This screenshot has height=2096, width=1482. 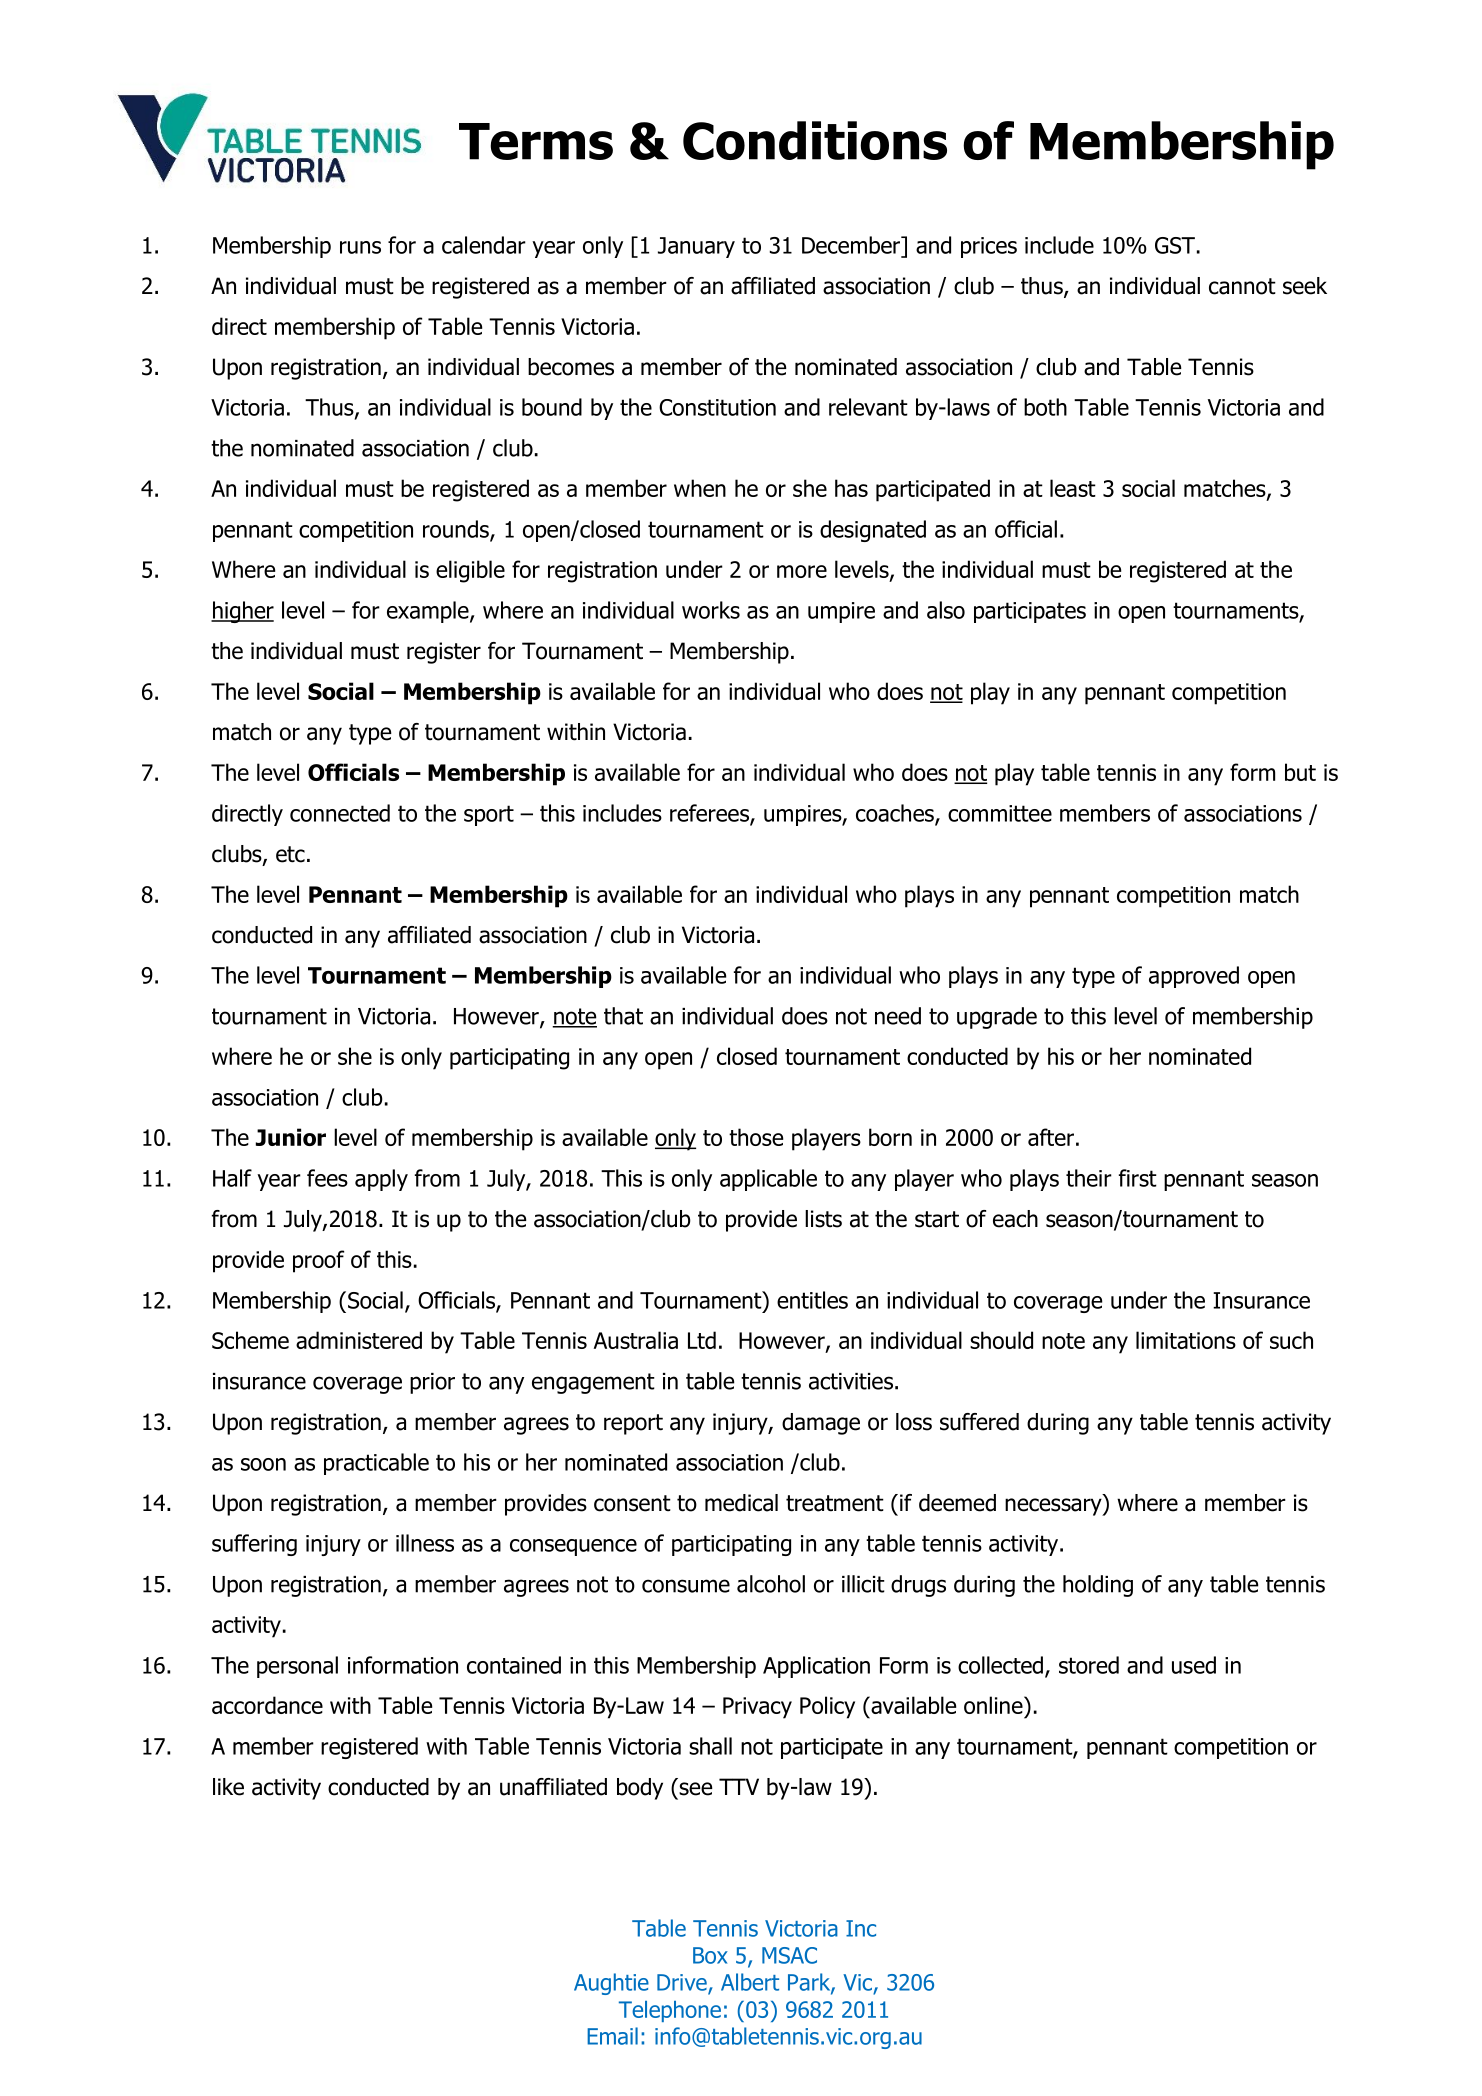 I want to click on used, so click(x=1194, y=1665).
